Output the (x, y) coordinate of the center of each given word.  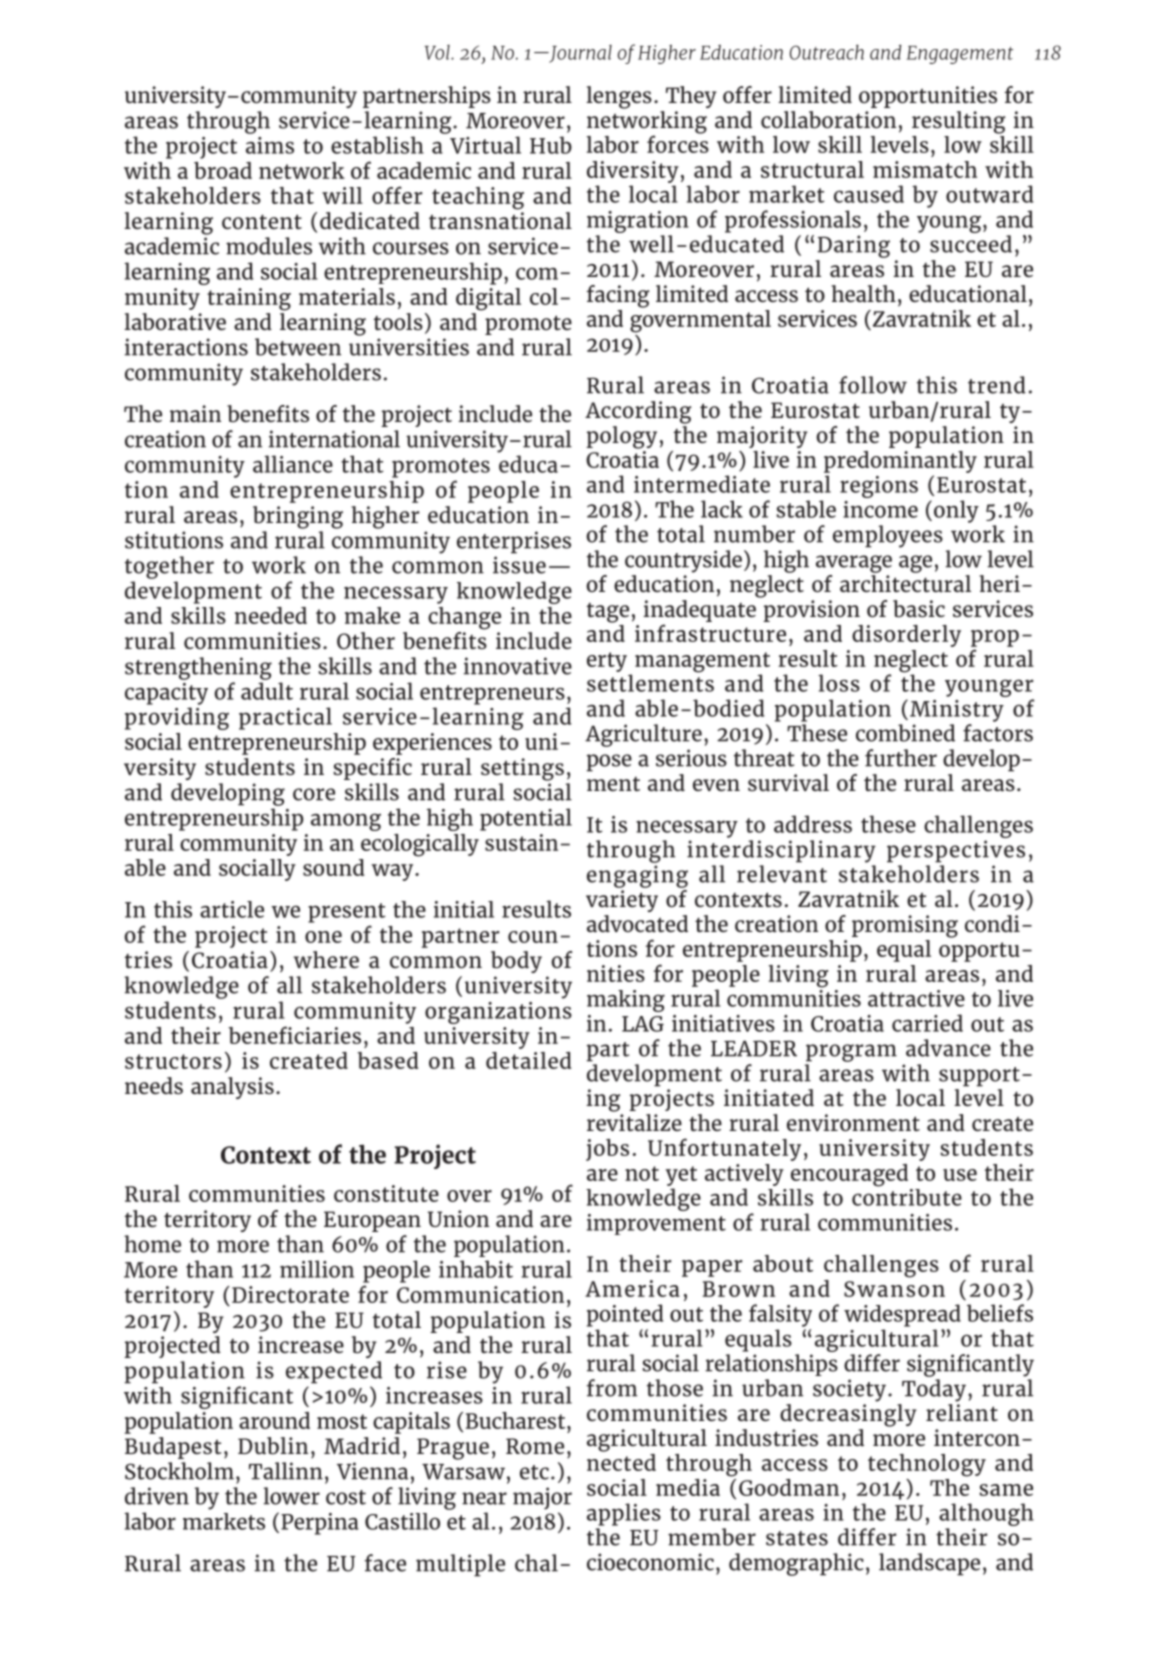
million (317, 1269)
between (298, 347)
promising (905, 926)
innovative (518, 666)
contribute (907, 1196)
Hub (551, 145)
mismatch (925, 169)
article (232, 909)
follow (873, 385)
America (632, 1288)
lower (291, 1496)
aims (270, 145)
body (516, 962)
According (638, 412)
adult (267, 691)
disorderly (906, 636)
